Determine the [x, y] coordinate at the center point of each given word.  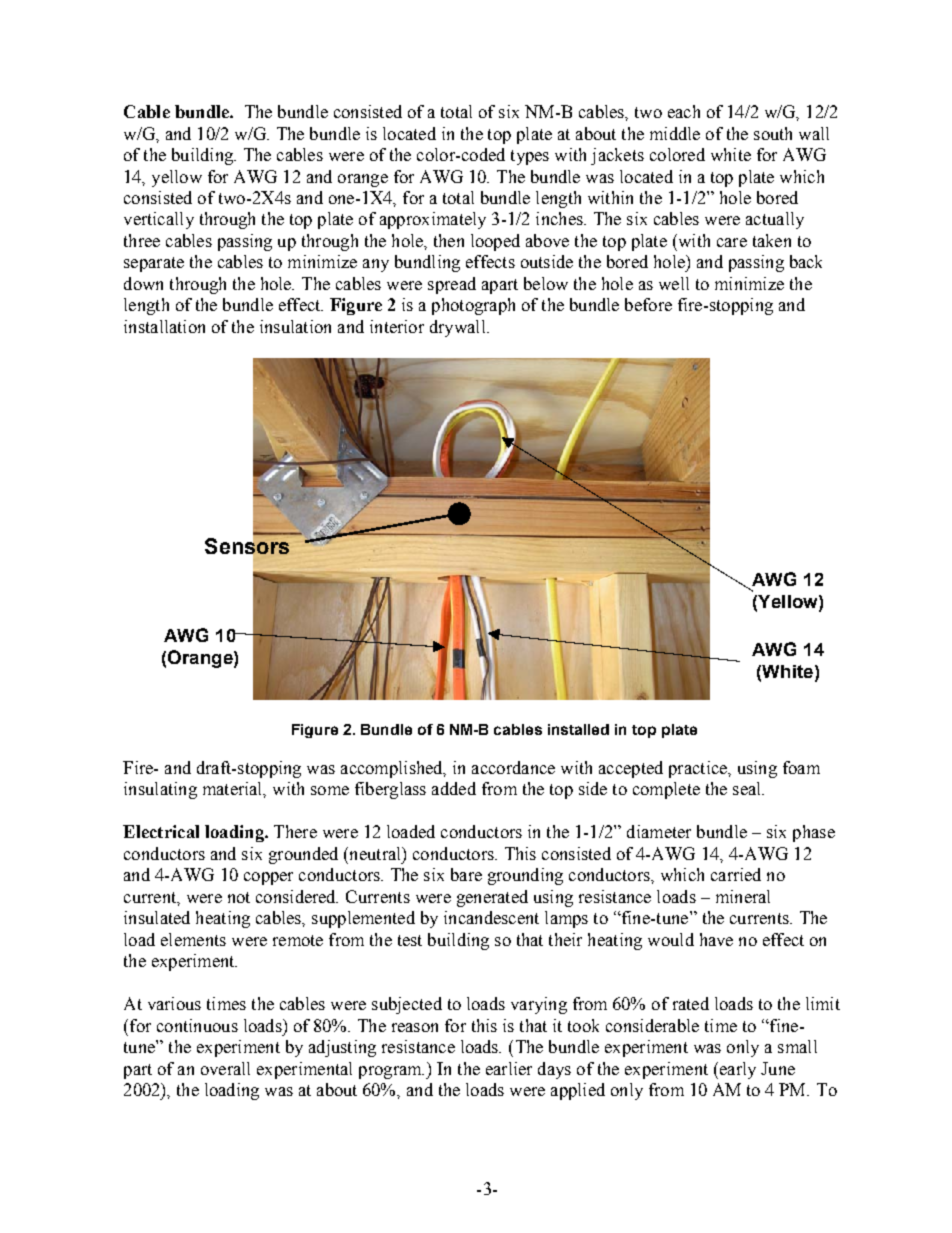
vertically [159, 220]
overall [225, 1068]
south [773, 133]
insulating [160, 790]
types [530, 157]
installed [578, 729]
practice [699, 769]
